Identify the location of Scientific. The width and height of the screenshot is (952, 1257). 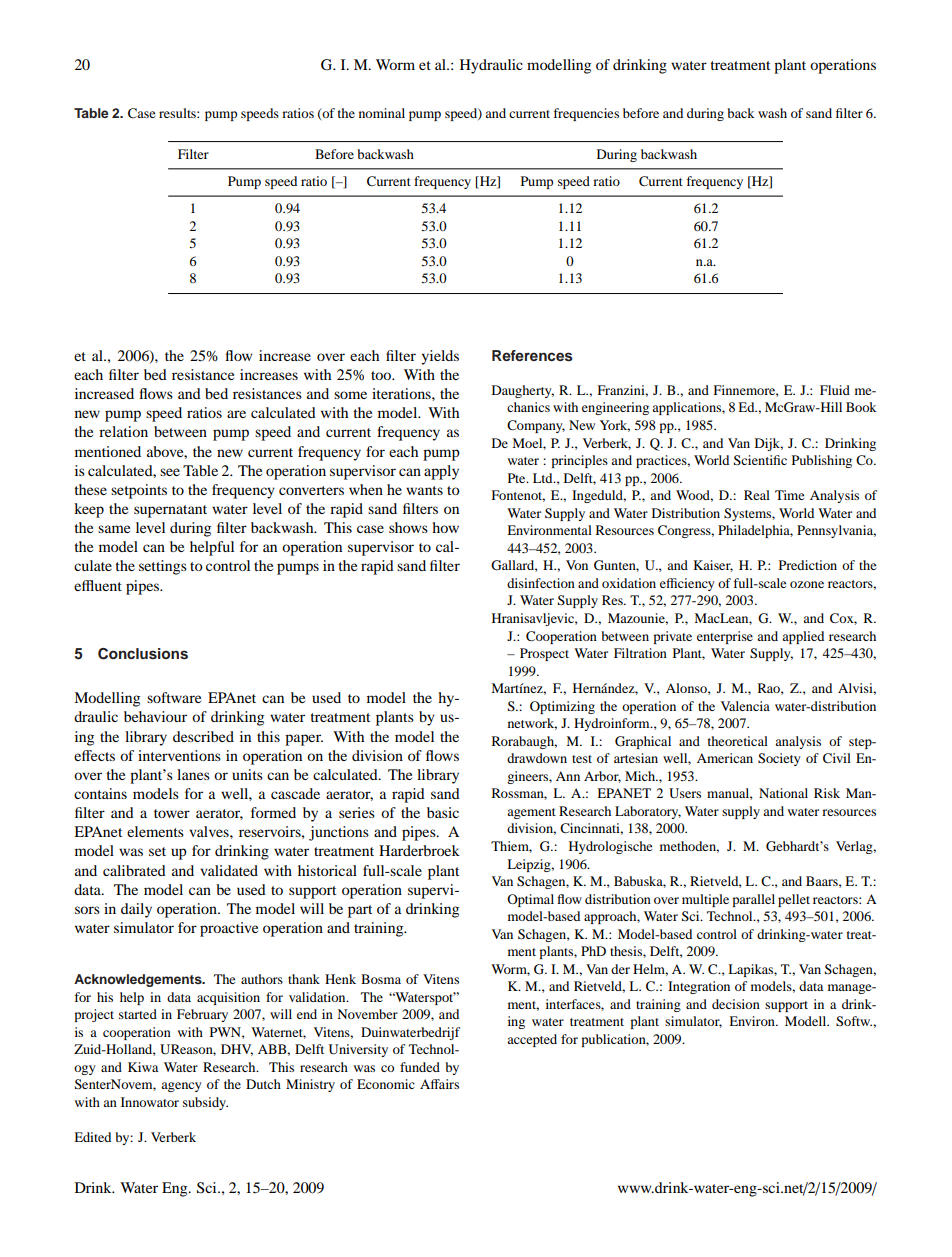
(760, 460).
